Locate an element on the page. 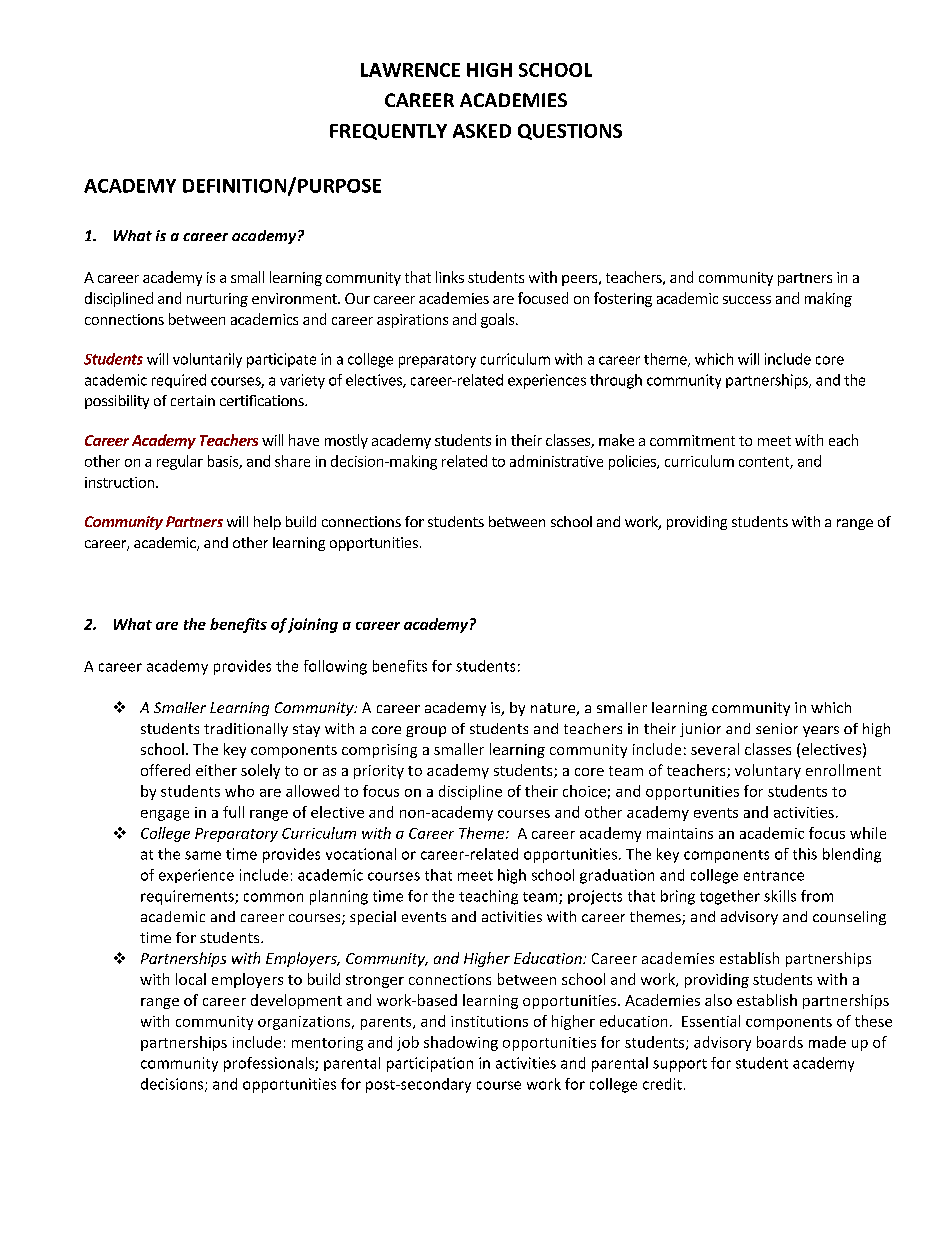 The height and width of the image is (1233, 952). ASKED is located at coordinates (482, 131).
